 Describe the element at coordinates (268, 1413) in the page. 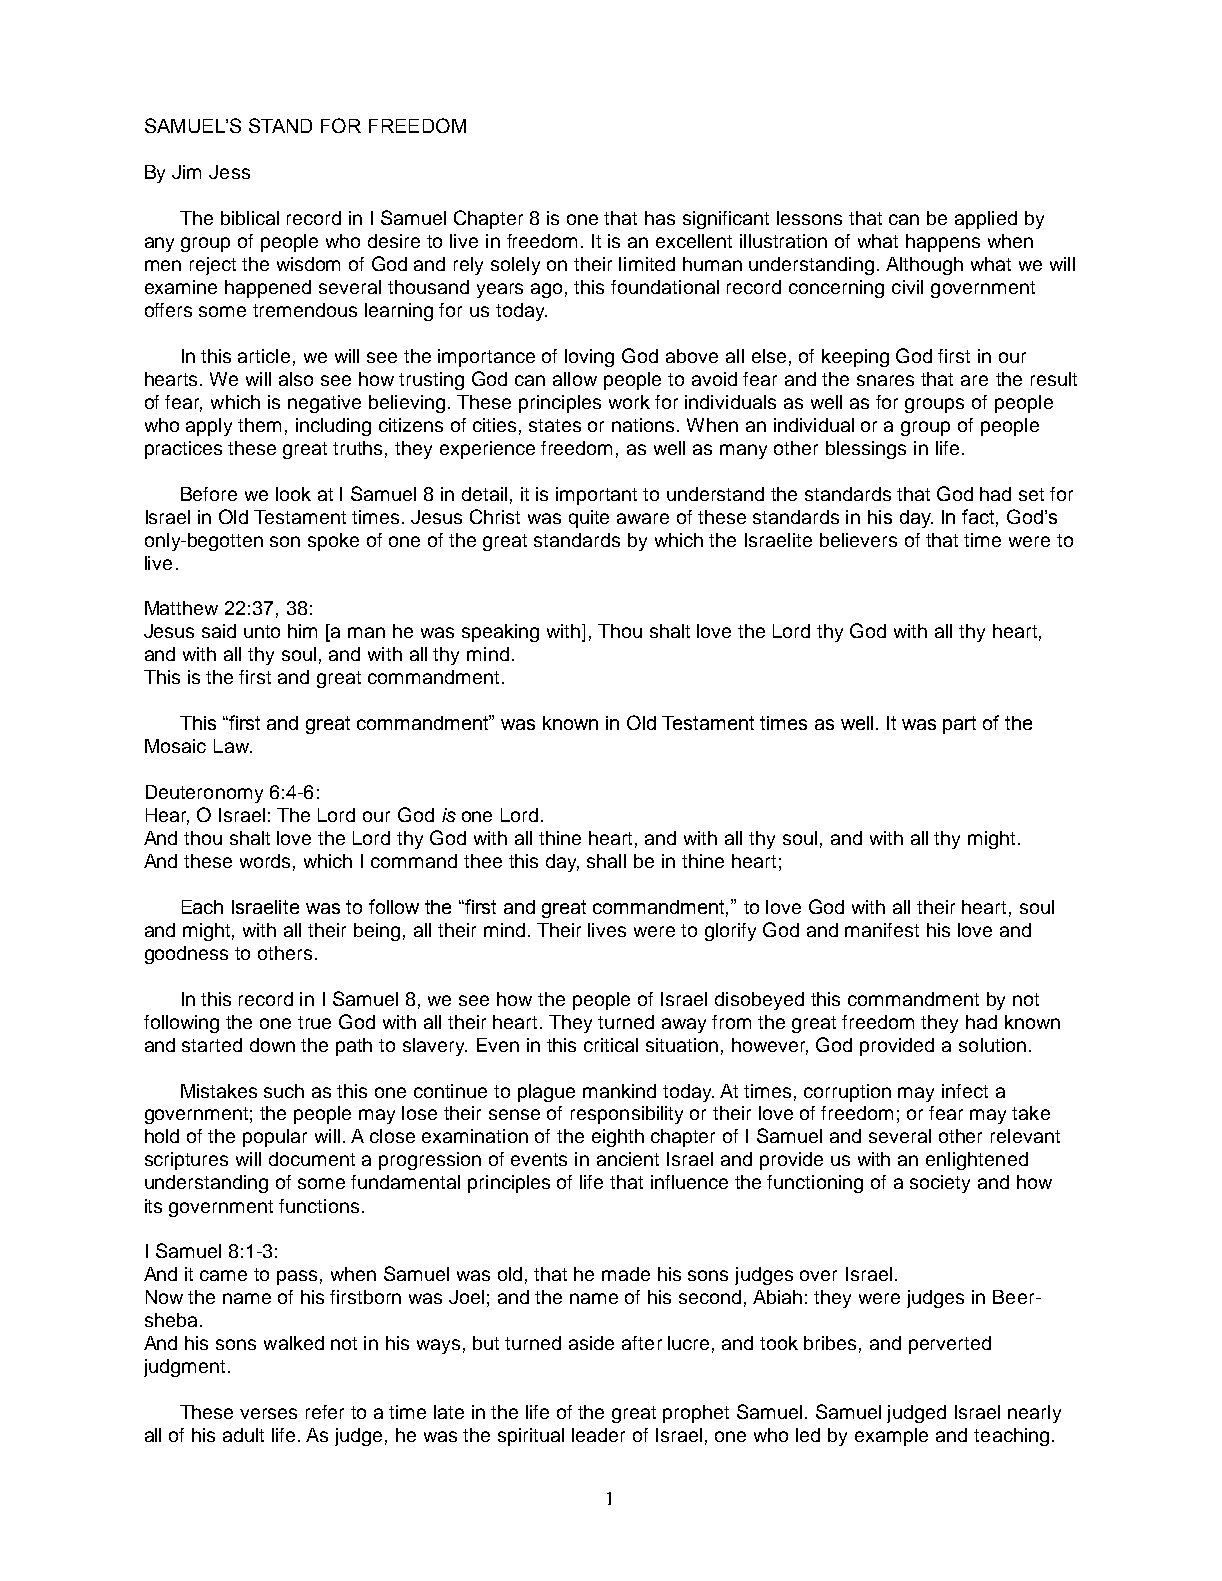

I see `verses` at that location.
